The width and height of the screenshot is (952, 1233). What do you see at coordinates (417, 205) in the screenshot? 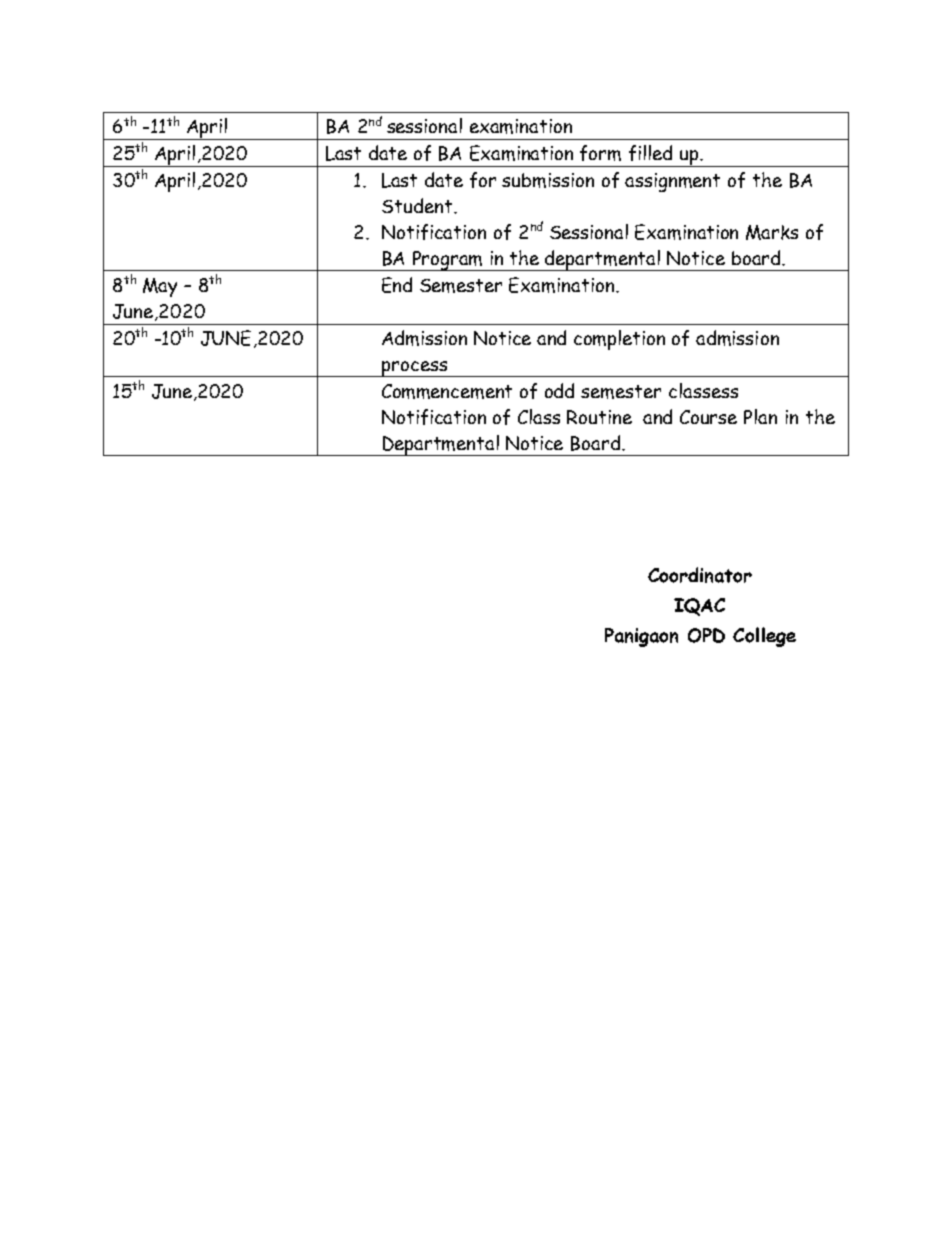
I see `Student` at bounding box center [417, 205].
